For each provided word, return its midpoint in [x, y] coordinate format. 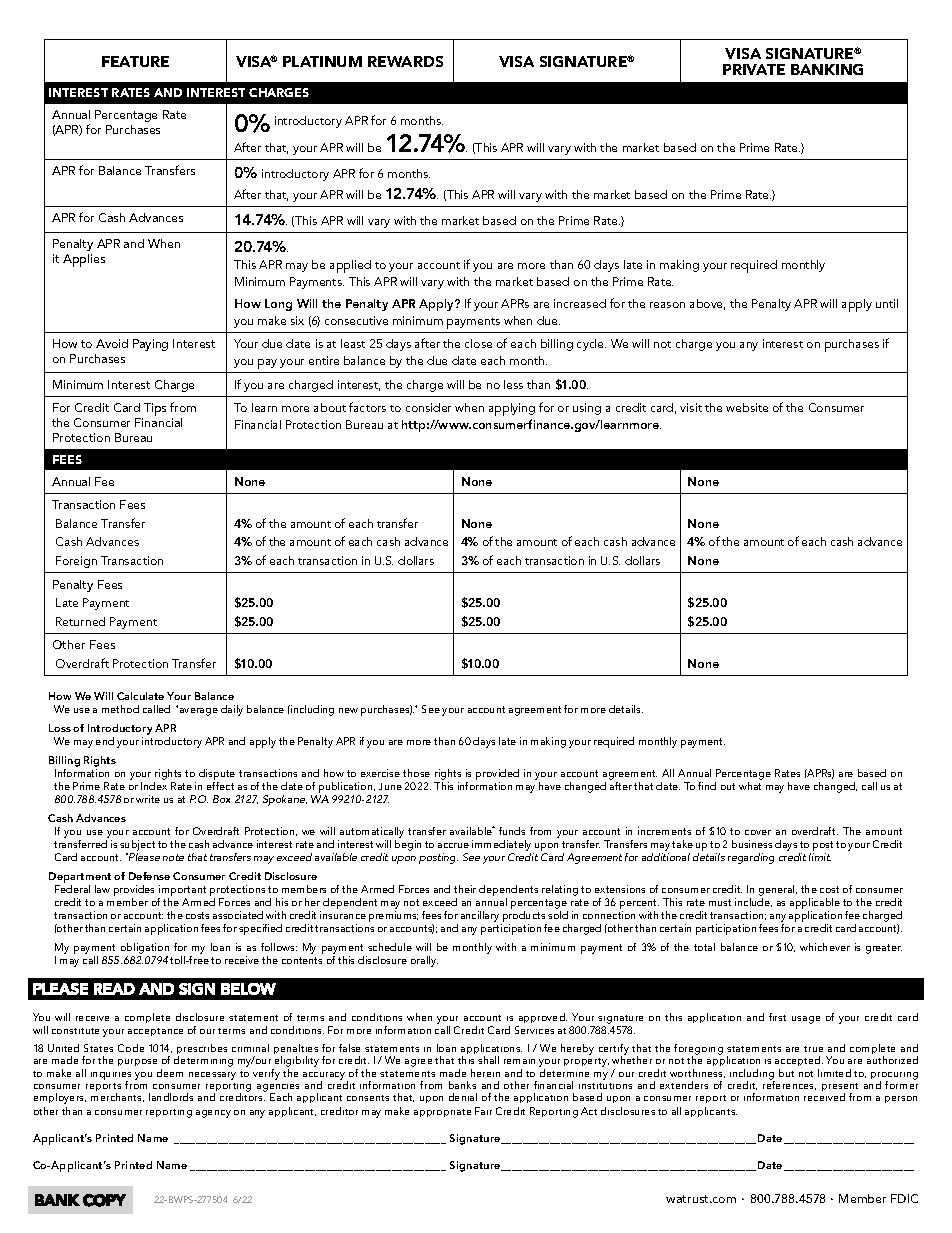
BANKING [827, 69]
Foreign [76, 562]
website [747, 407]
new [348, 710]
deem [170, 1073]
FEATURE [135, 61]
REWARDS [405, 61]
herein [485, 1073]
